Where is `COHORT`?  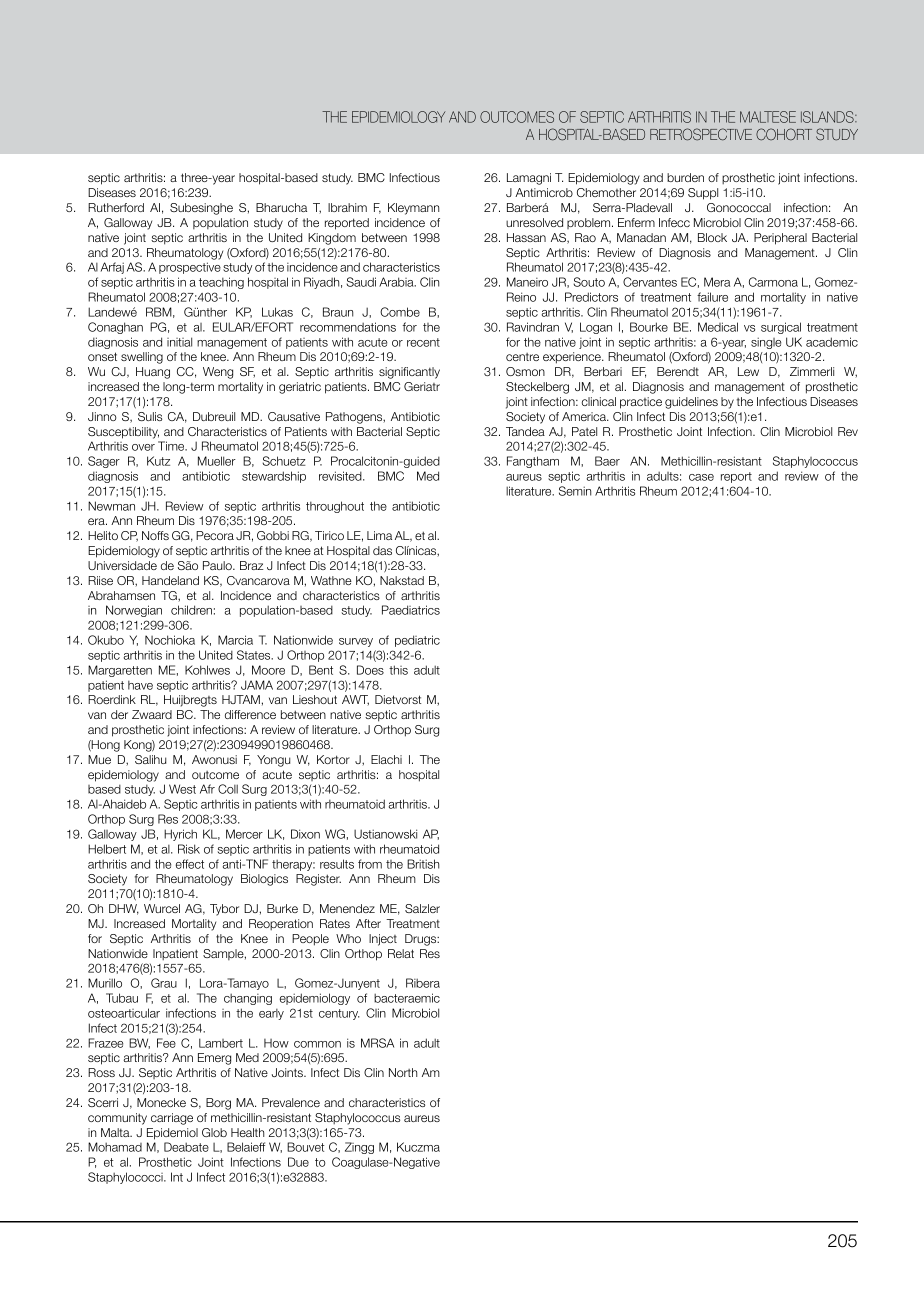 COHORT is located at coordinates (784, 134).
